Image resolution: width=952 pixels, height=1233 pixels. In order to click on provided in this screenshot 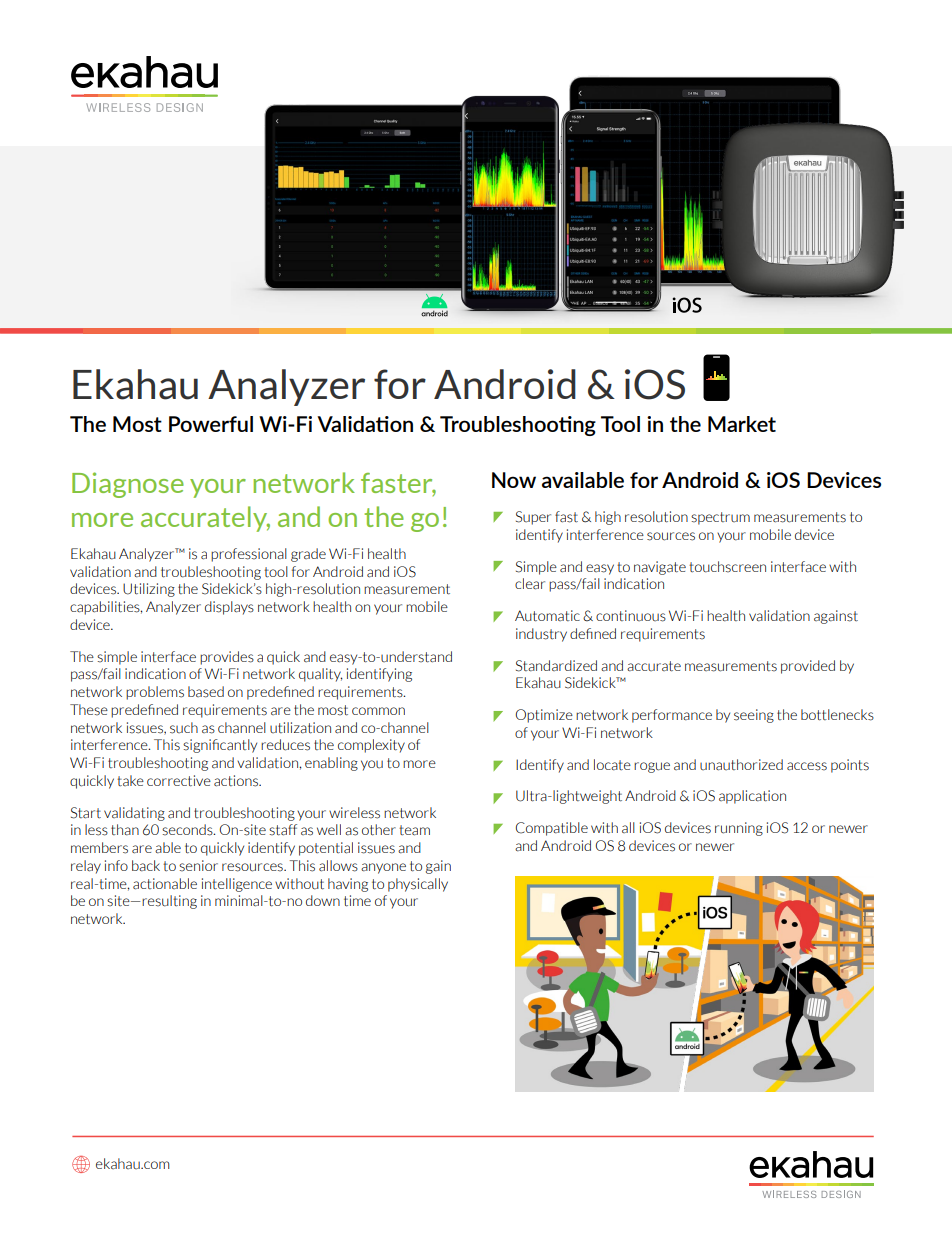, I will do `click(808, 667)`.
